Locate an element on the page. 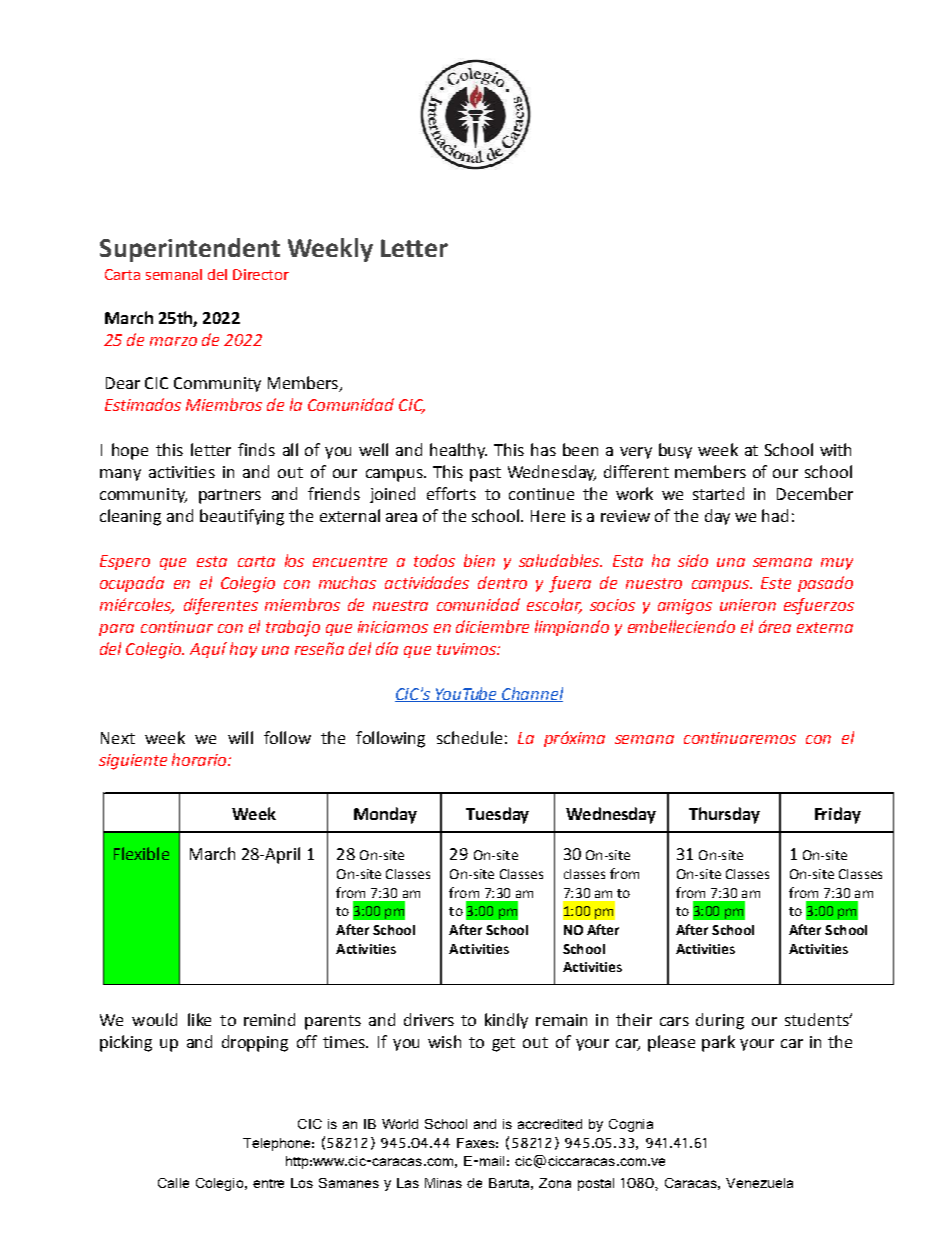  like is located at coordinates (199, 1019).
